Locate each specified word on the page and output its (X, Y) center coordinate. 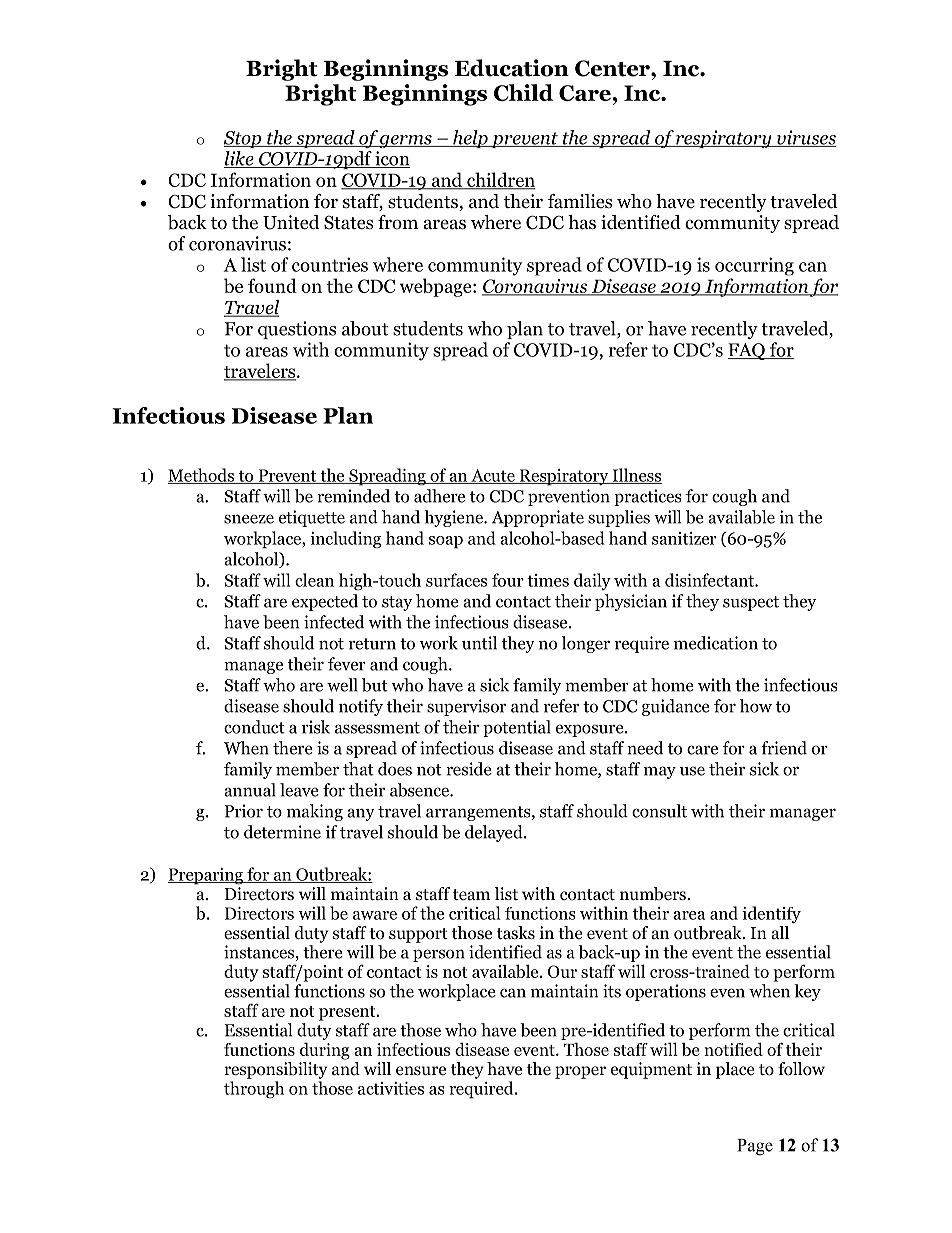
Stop (244, 139)
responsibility (275, 1070)
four (508, 580)
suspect (751, 603)
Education (512, 68)
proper (580, 1072)
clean (314, 580)
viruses (805, 138)
